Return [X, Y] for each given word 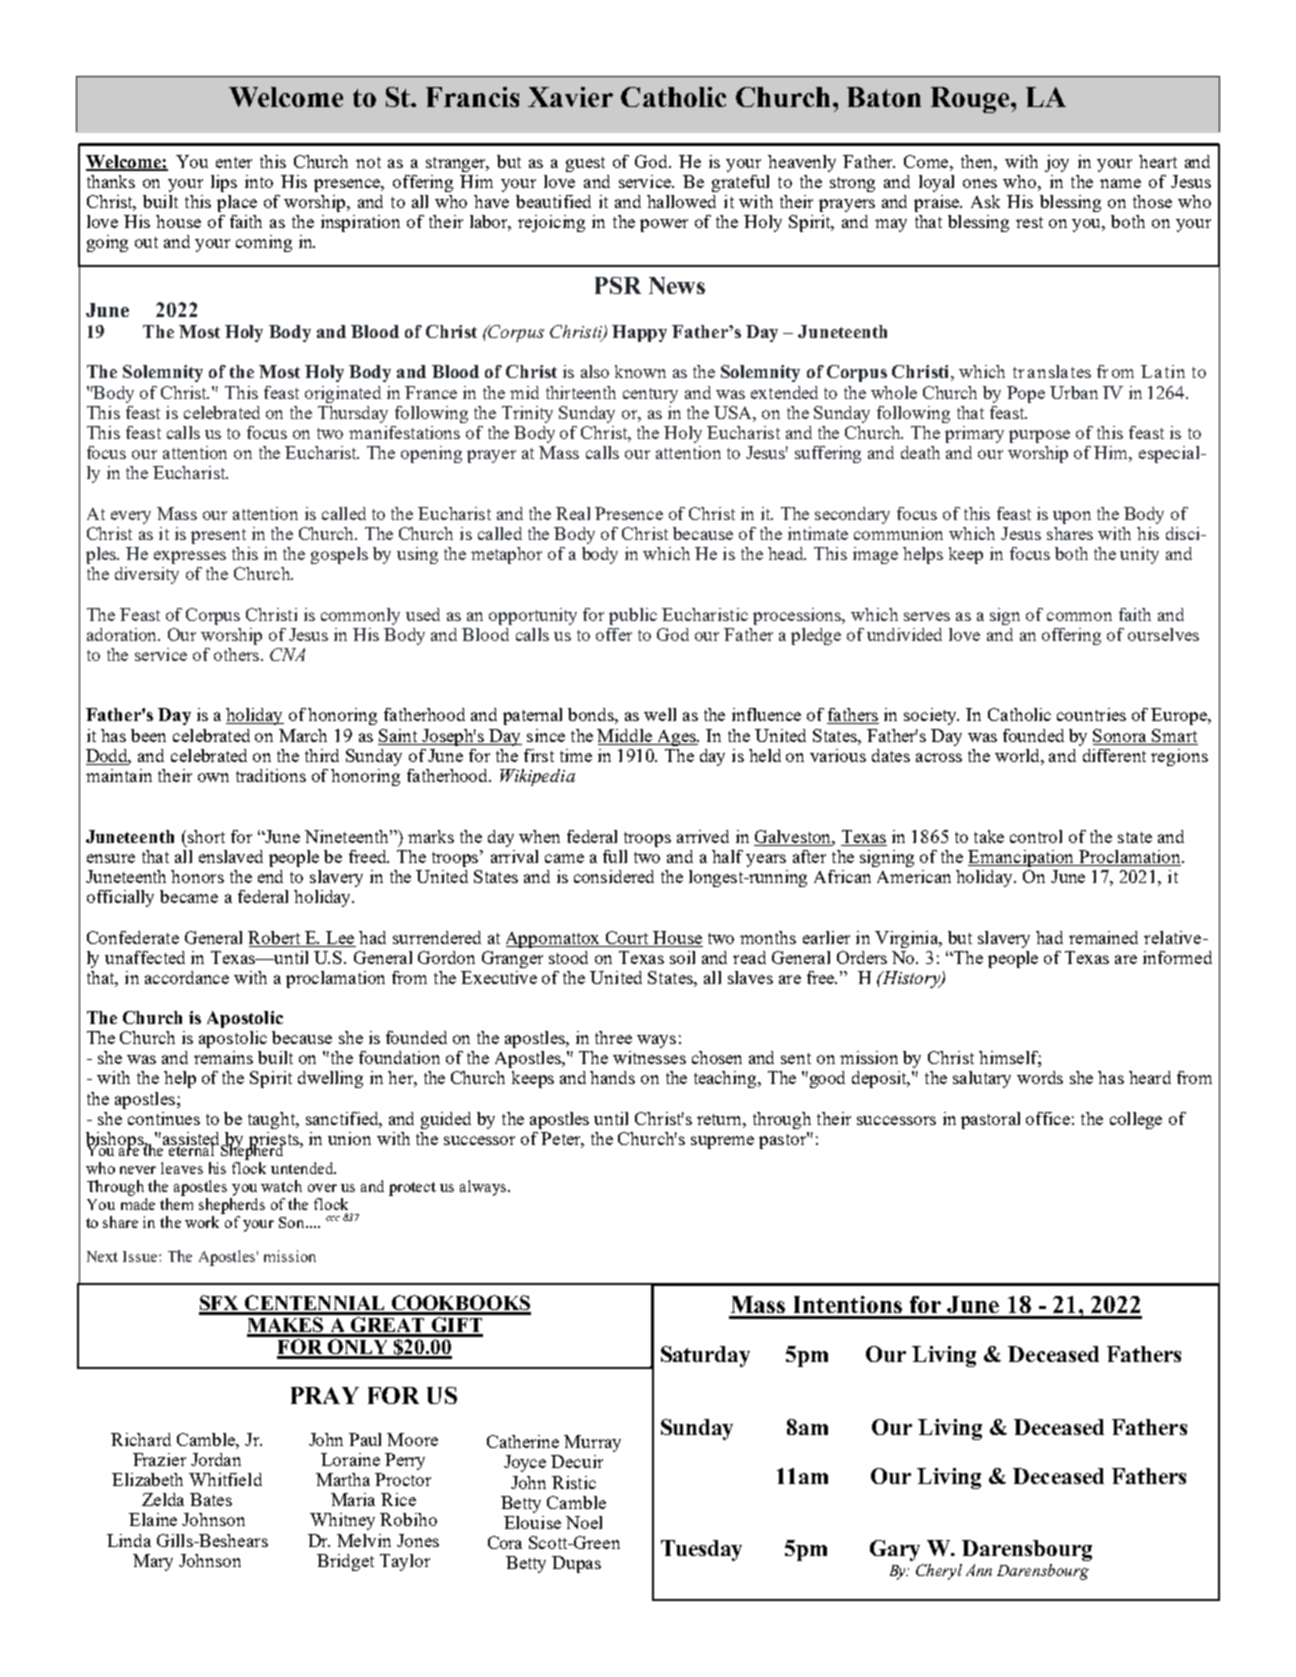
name [1120, 183]
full [615, 856]
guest [585, 164]
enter [234, 162]
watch [281, 1186]
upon [1072, 517]
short [206, 836]
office [1048, 1118]
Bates [211, 1499]
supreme [722, 1142]
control [1036, 836]
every [131, 517]
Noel [584, 1522]
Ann [979, 1570]
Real [573, 513]
